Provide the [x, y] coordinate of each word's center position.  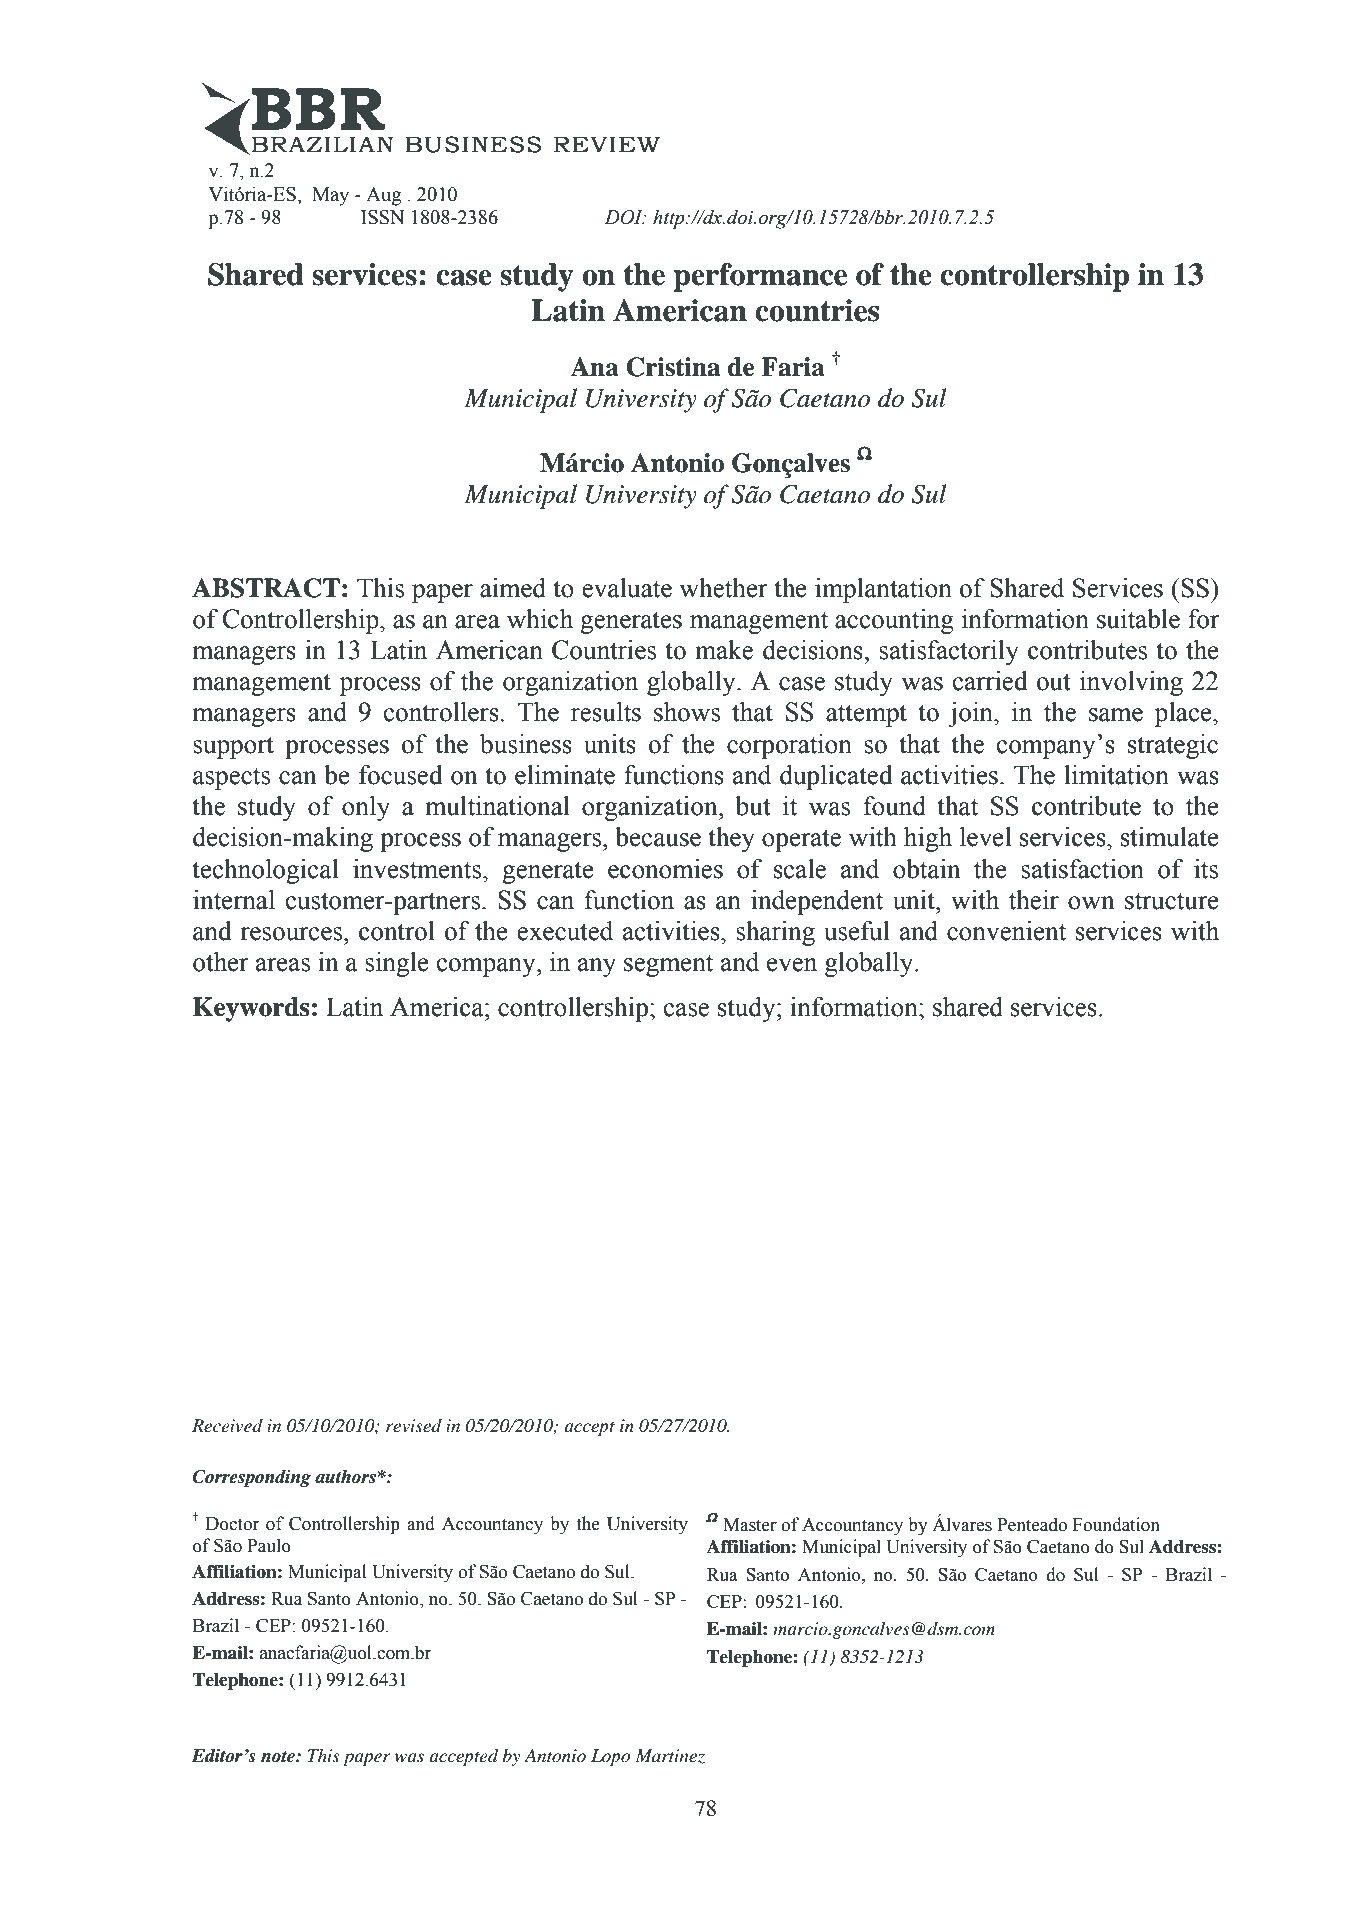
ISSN [382, 217]
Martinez [670, 1756]
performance [760, 277]
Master [750, 1525]
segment [668, 965]
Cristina [673, 367]
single [397, 964]
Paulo [269, 1545]
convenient [1006, 931]
